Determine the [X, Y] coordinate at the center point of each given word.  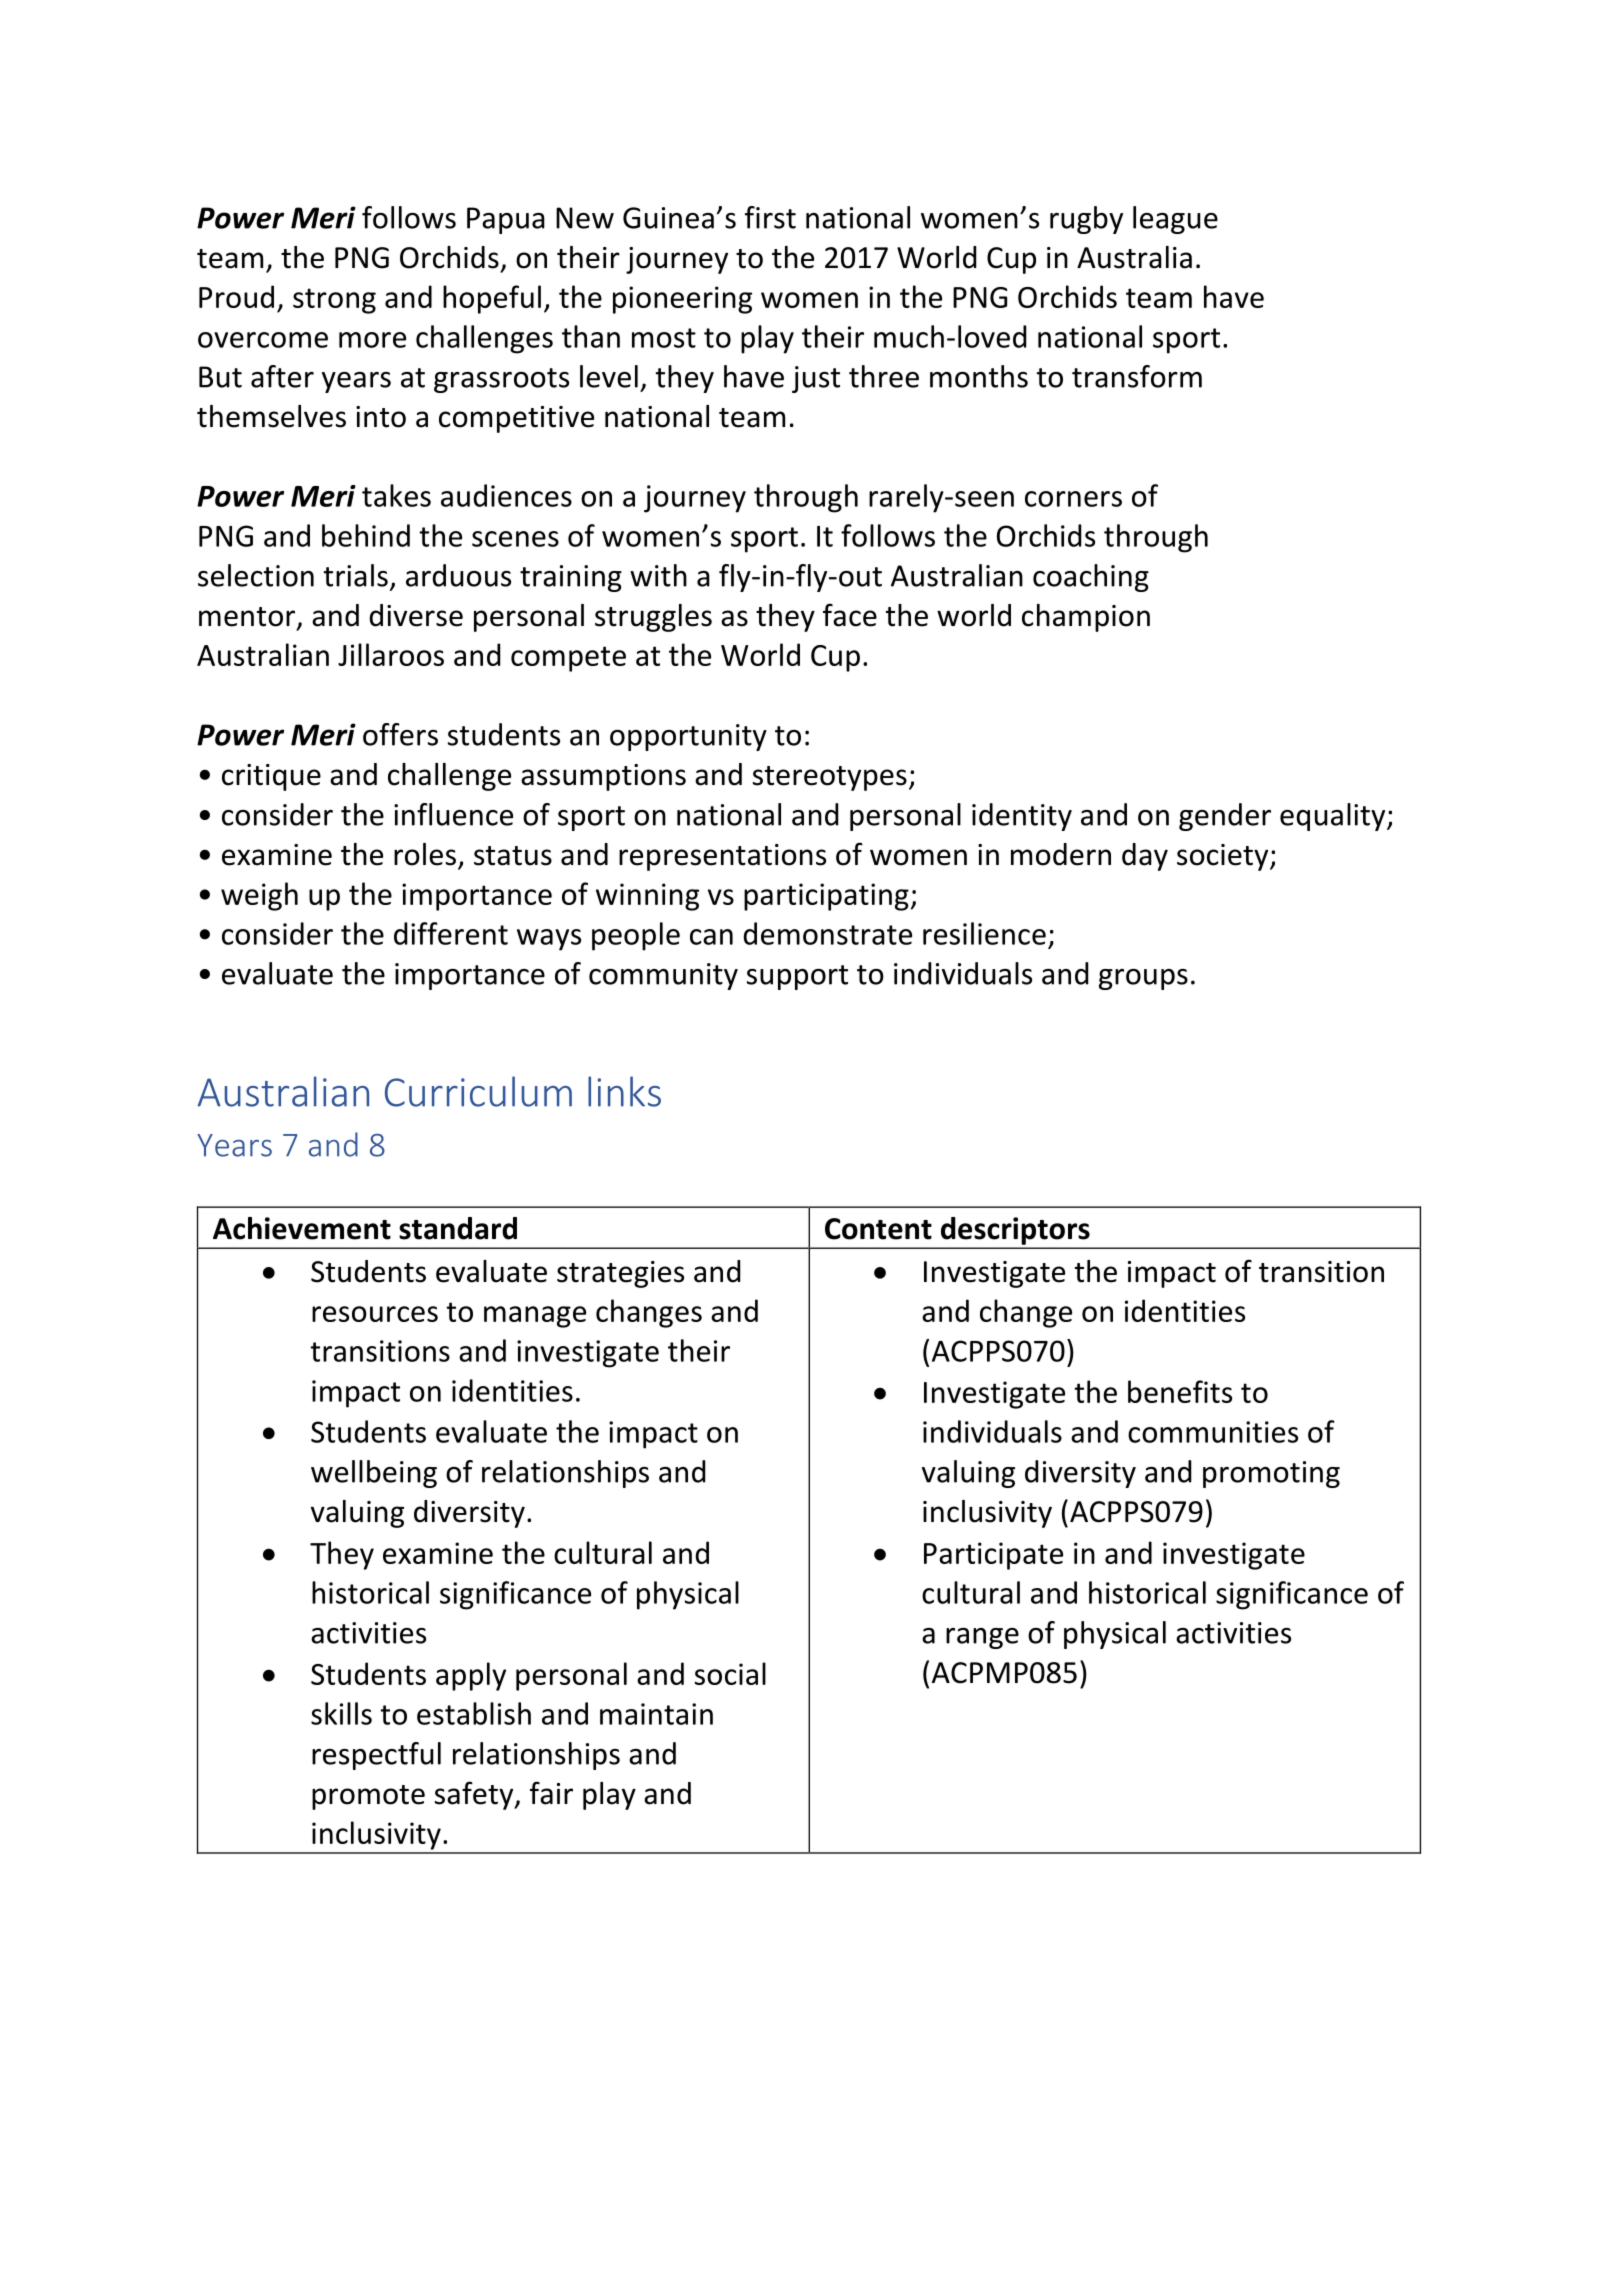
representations [722, 857]
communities [1213, 1432]
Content [878, 1229]
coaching [1091, 578]
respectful [376, 1756]
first [770, 217]
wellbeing [374, 1474]
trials [356, 575]
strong [334, 301]
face [850, 615]
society [1224, 857]
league [1175, 220]
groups [1143, 979]
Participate [993, 1556]
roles [425, 854]
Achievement [302, 1228]
